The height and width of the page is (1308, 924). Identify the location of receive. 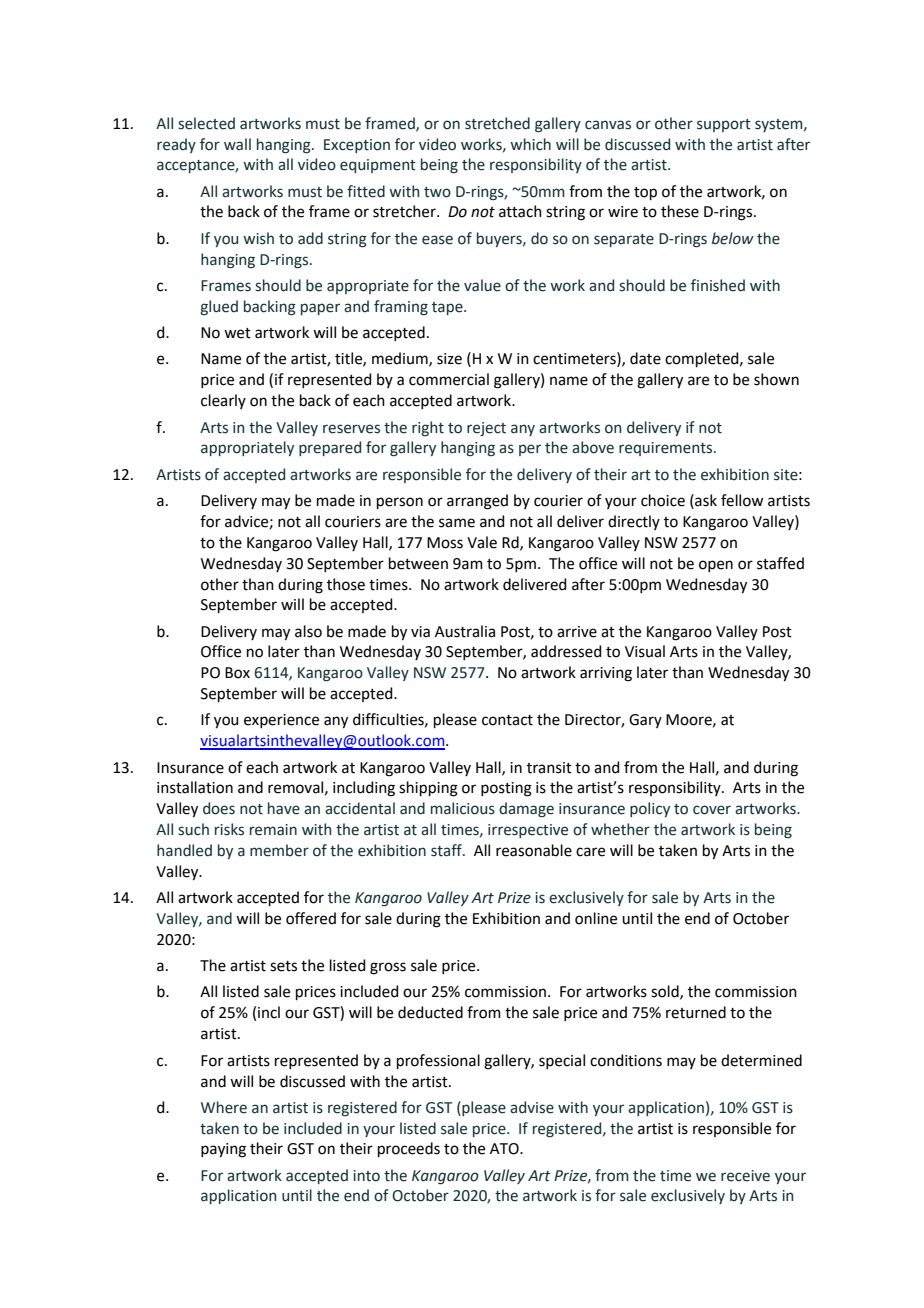
(745, 1176).
